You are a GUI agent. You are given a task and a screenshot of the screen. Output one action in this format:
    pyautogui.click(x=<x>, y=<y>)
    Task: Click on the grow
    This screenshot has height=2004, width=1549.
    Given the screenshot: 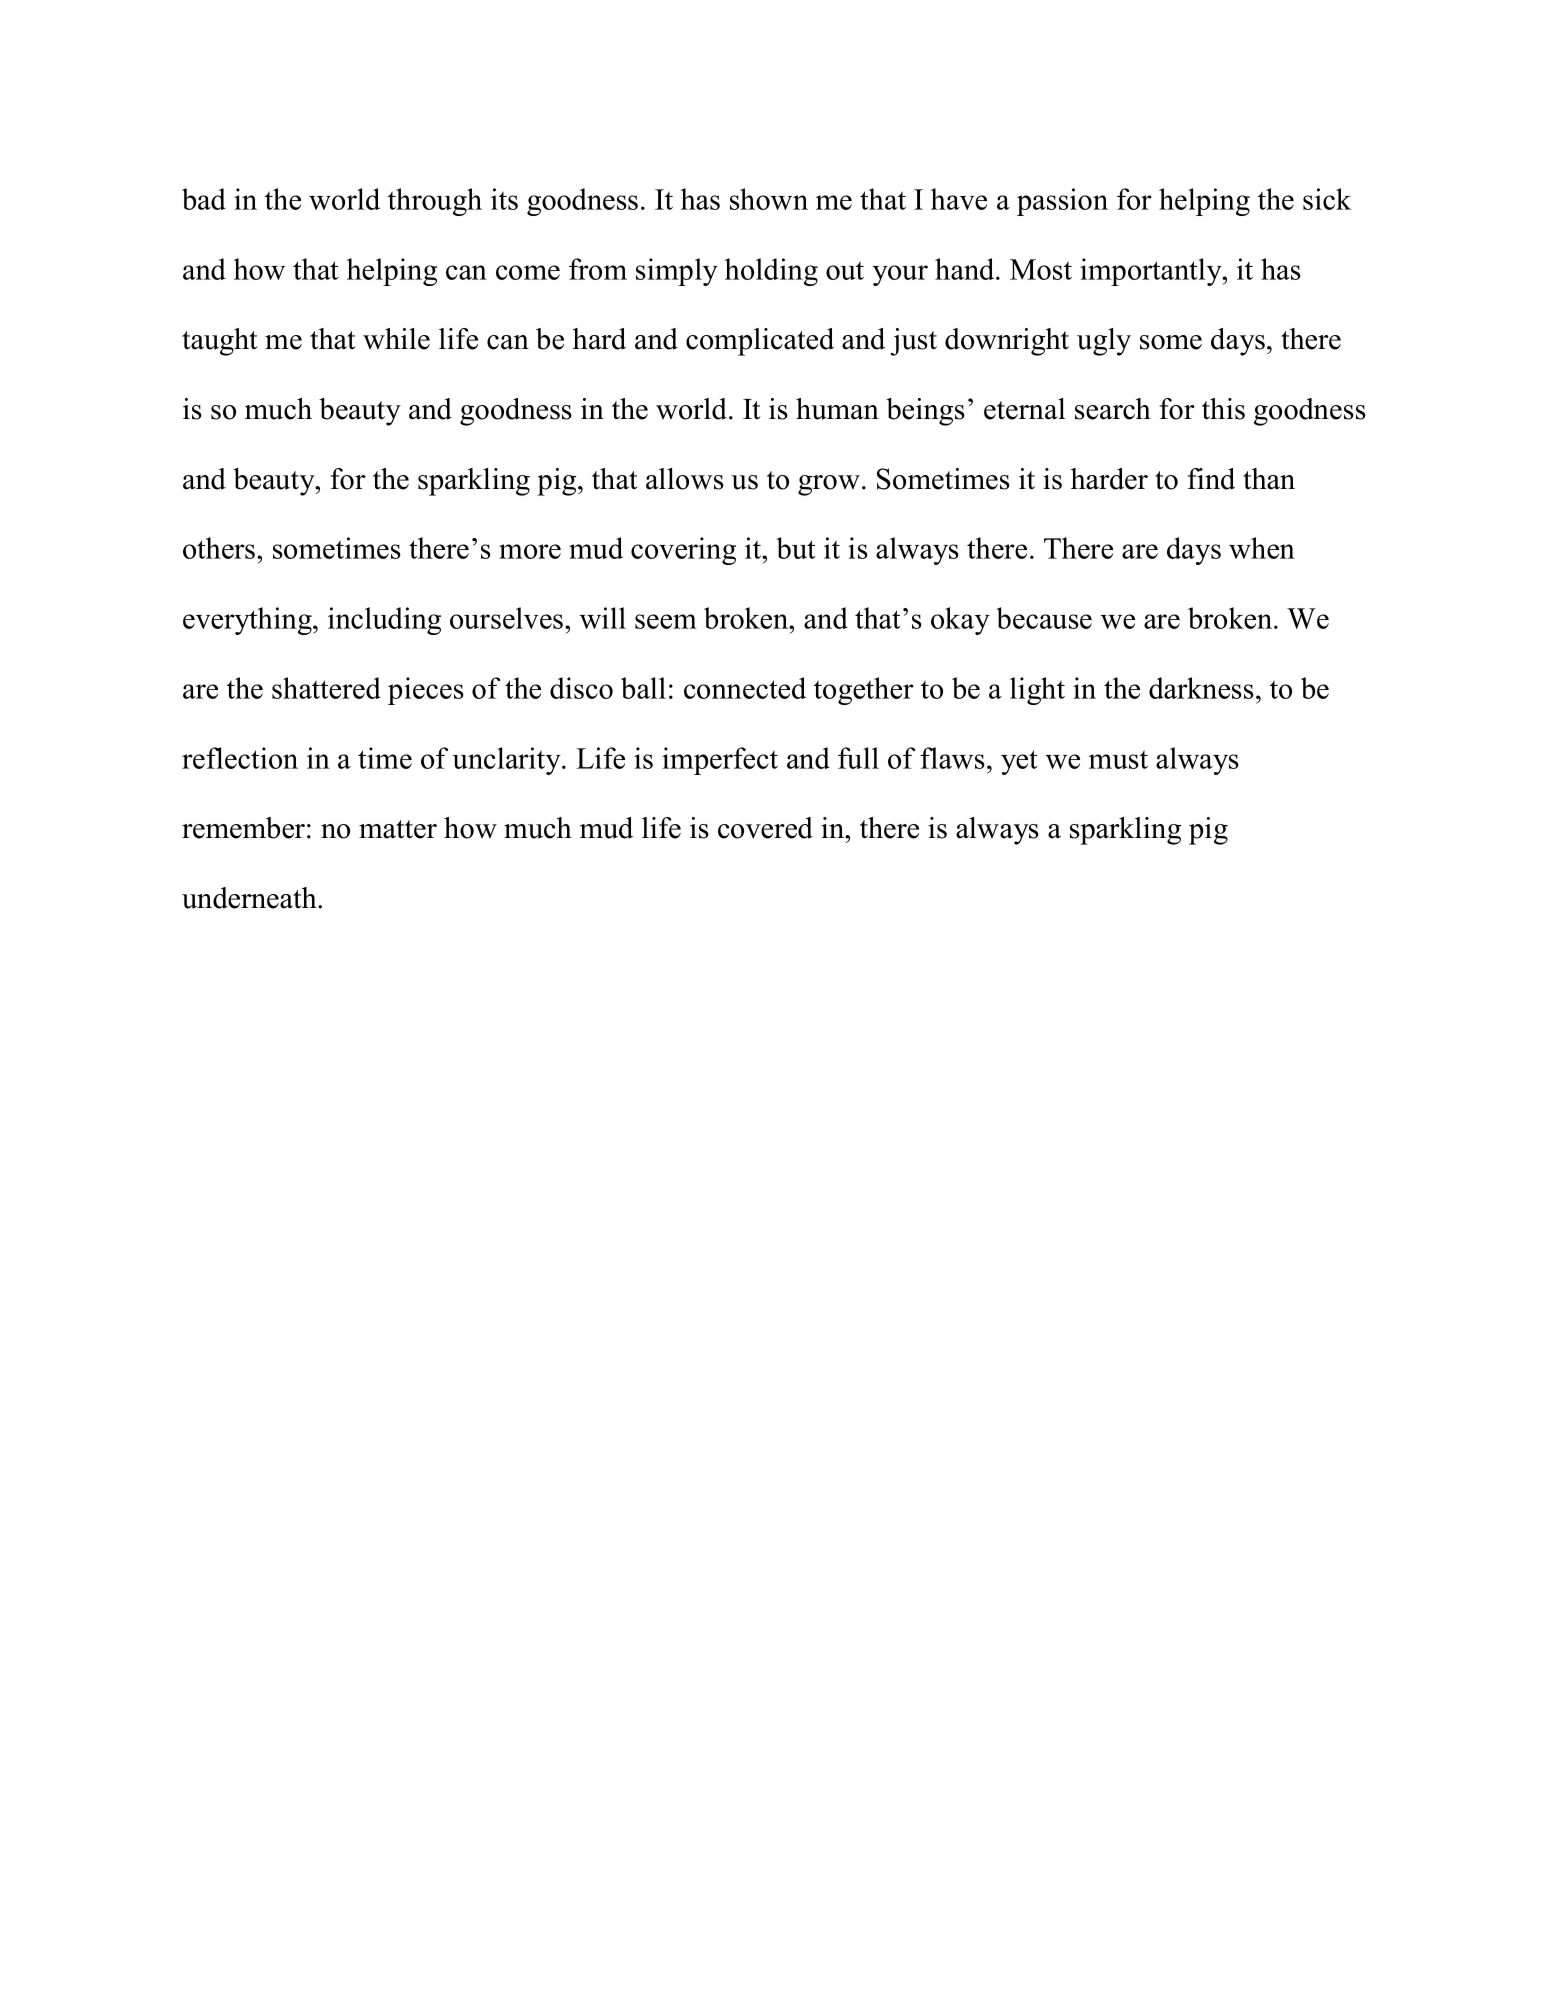 What is the action you would take?
    pyautogui.click(x=829, y=485)
